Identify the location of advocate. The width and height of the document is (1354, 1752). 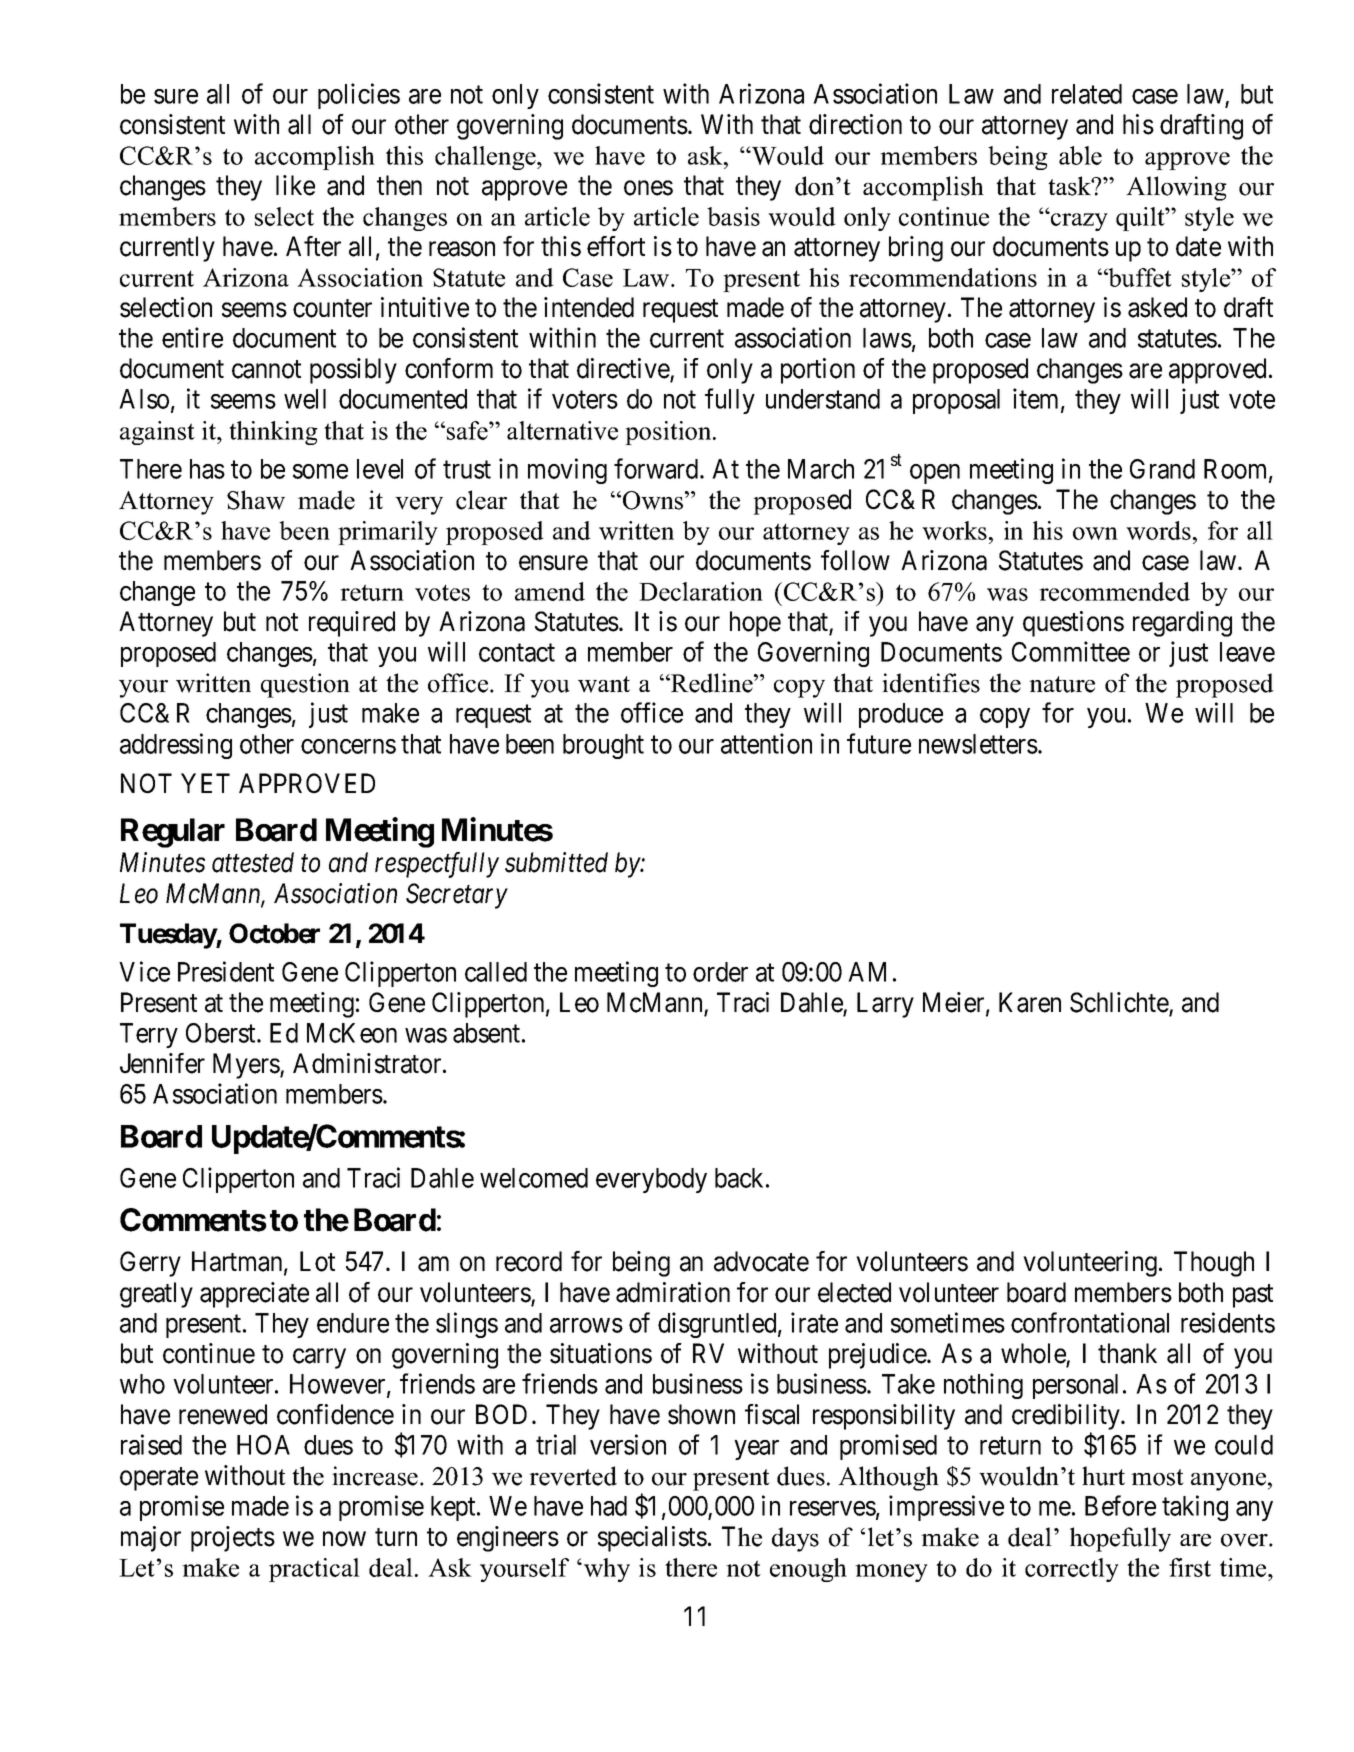
(761, 1261).
